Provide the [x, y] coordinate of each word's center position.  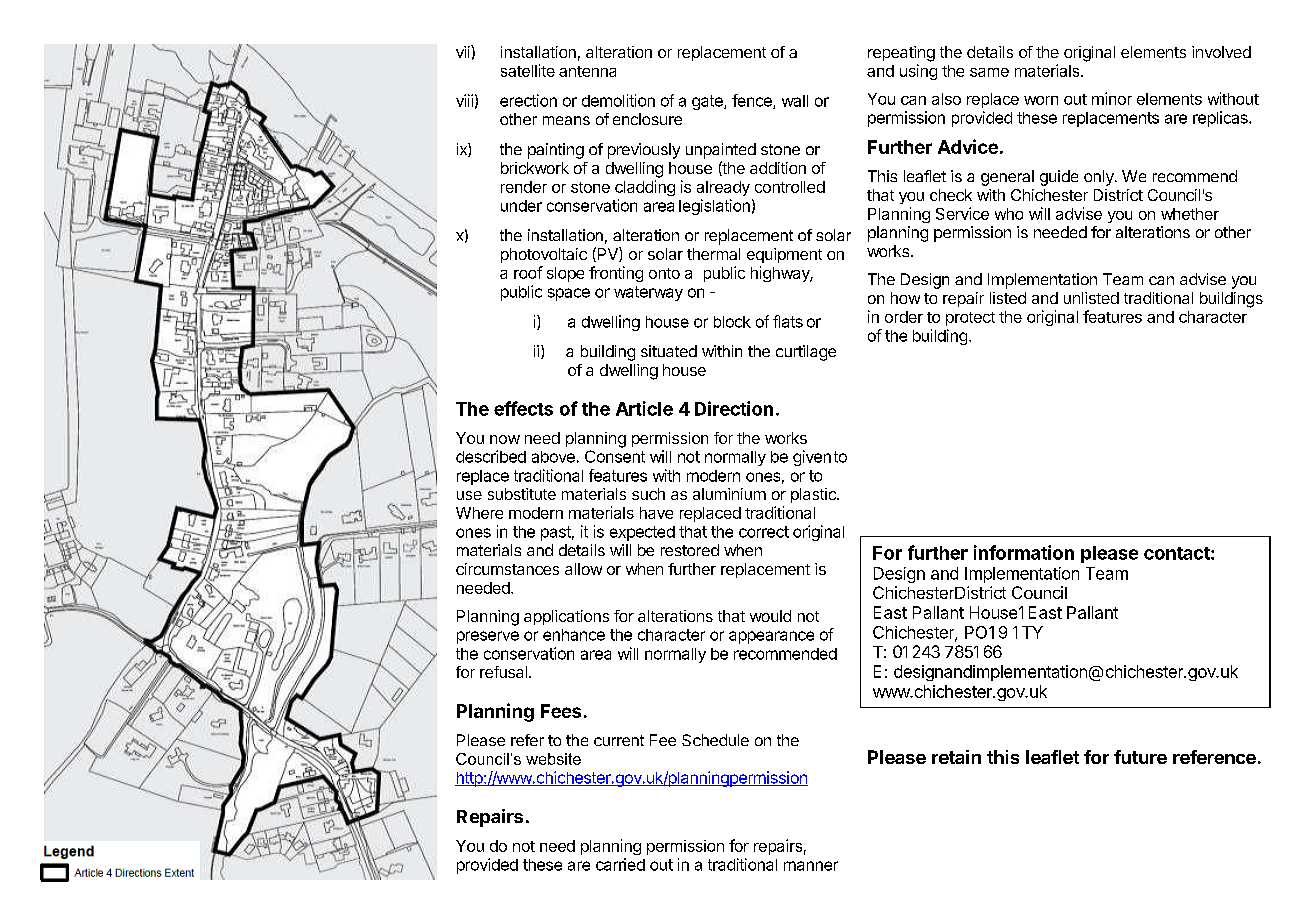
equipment [784, 255]
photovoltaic [544, 255]
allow [583, 569]
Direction [734, 408]
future [1140, 757]
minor [1112, 98]
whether [1190, 214]
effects [523, 408]
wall [795, 101]
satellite [528, 70]
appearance [771, 637]
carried [620, 864]
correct [764, 532]
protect [970, 319]
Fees [561, 711]
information [1024, 552]
